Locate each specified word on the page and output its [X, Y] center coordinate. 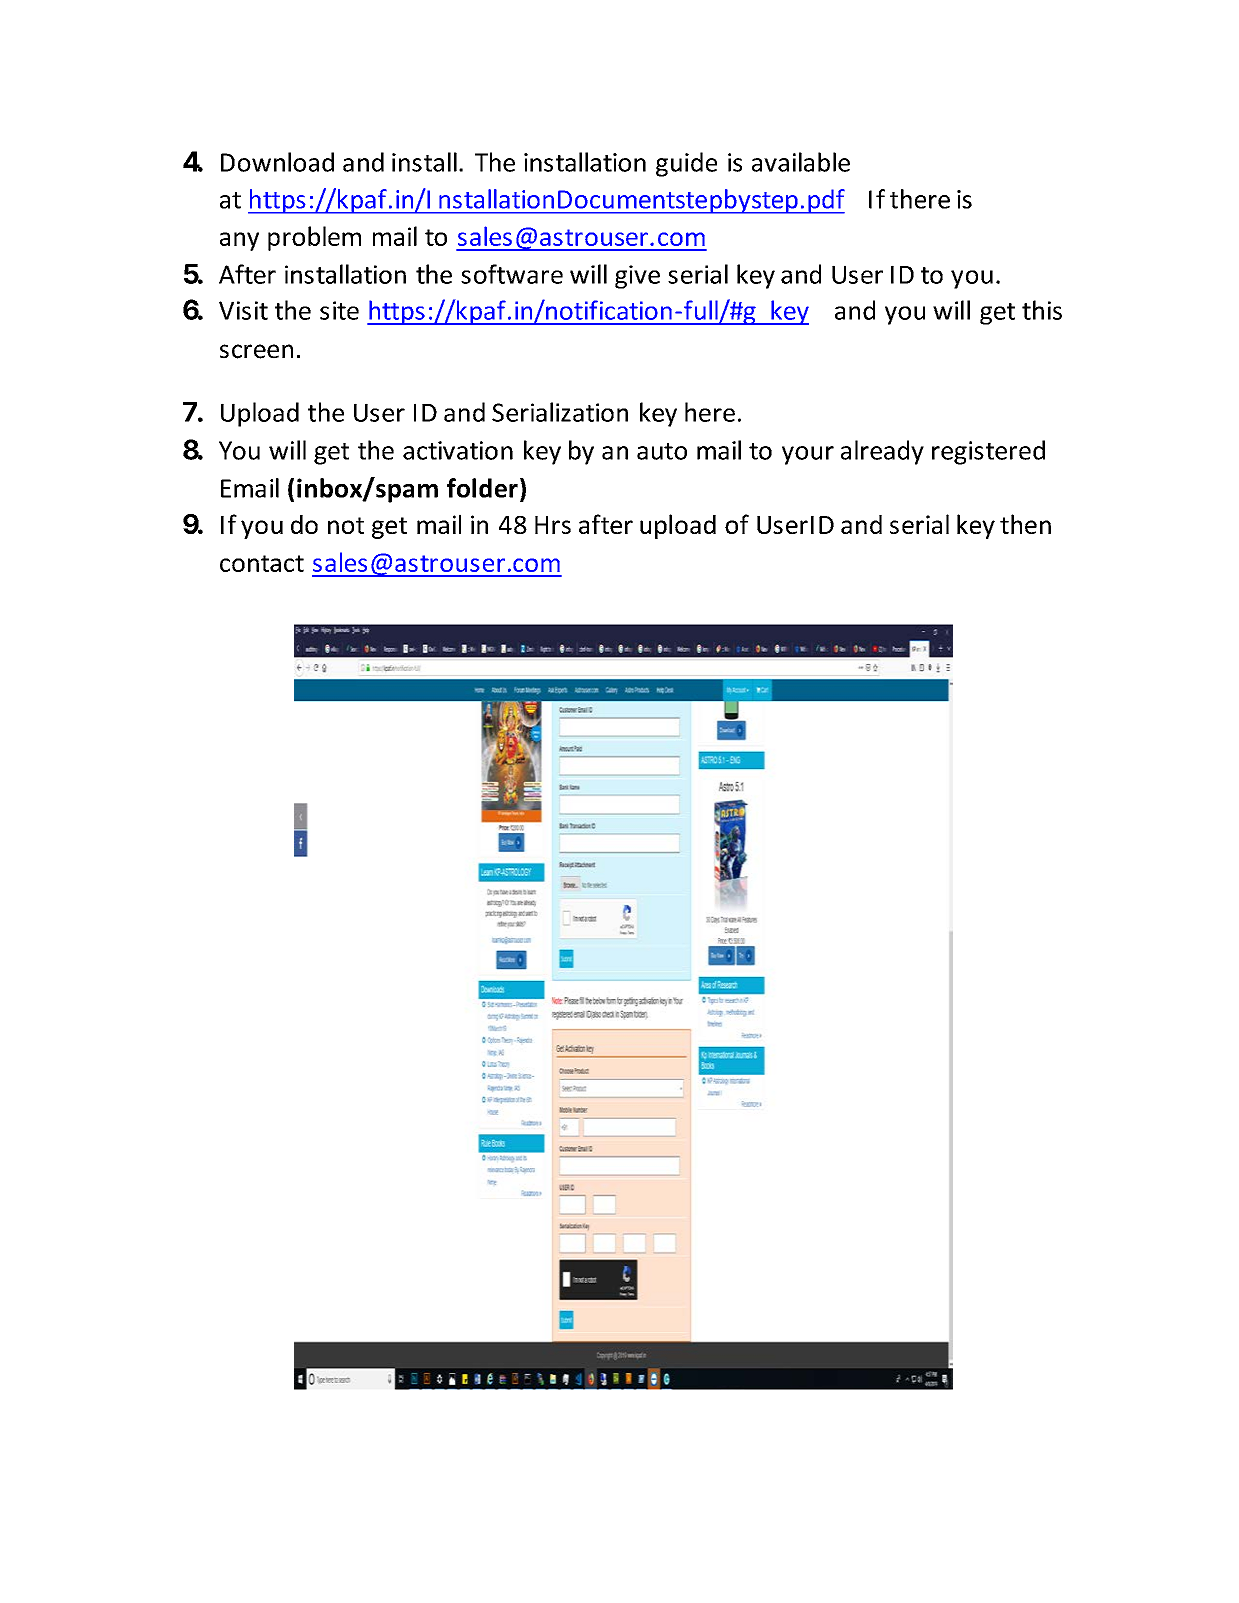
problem [314, 238]
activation [458, 450]
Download [277, 162]
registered [988, 452]
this [1042, 310]
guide [686, 164]
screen [256, 351]
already [882, 452]
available [801, 162]
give [637, 277]
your [808, 455]
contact [262, 563]
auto [662, 451]
